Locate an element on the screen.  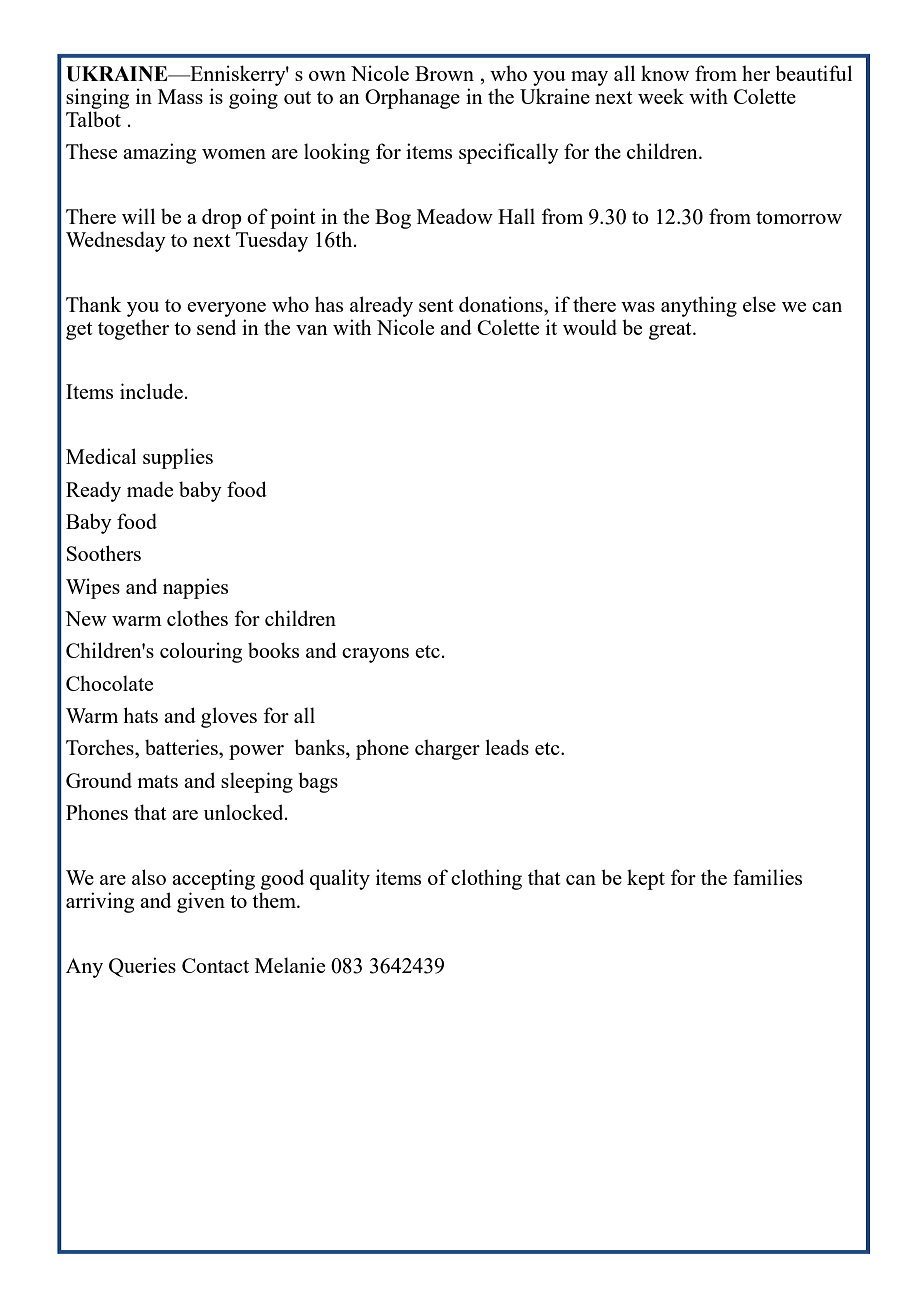
leads is located at coordinates (507, 747).
